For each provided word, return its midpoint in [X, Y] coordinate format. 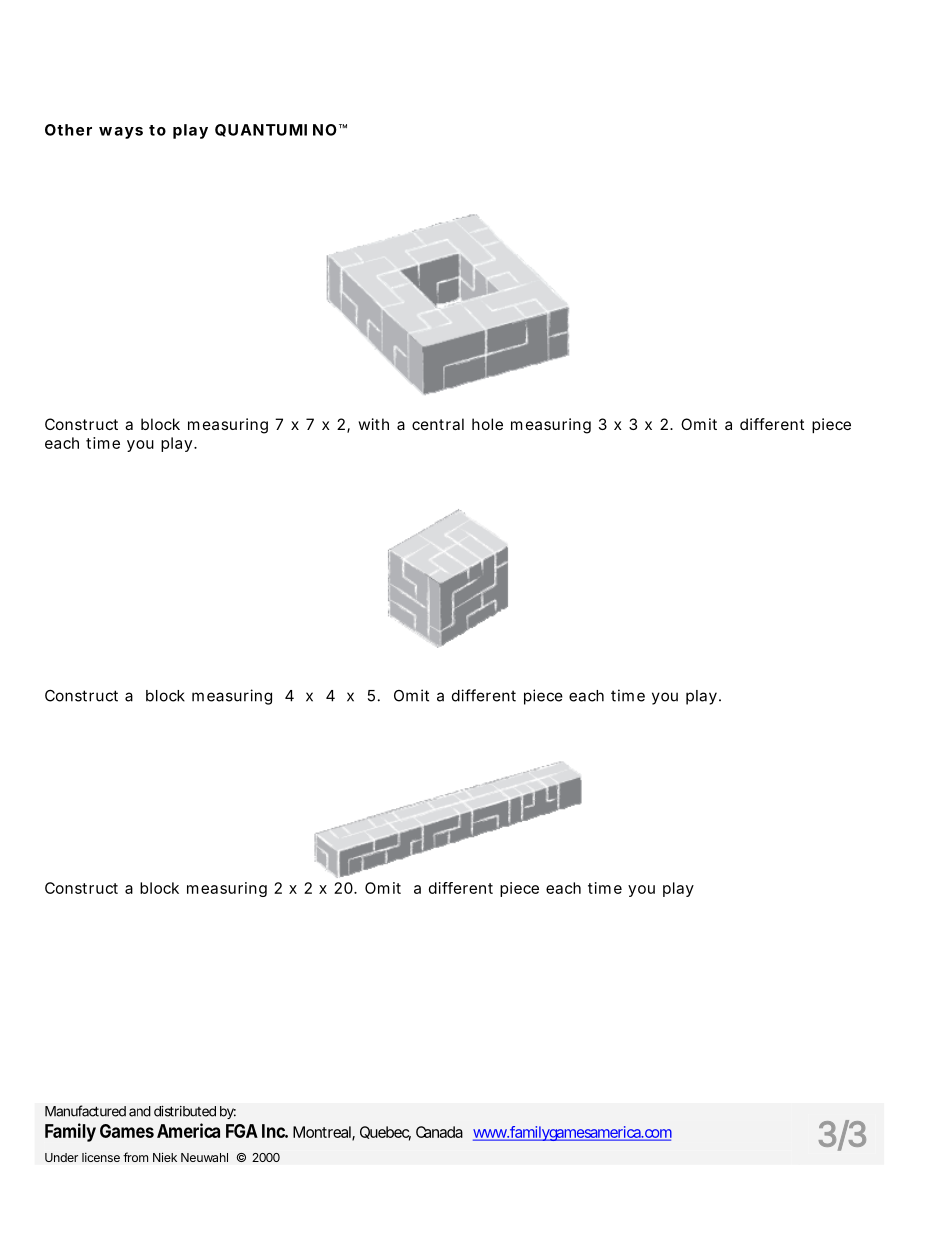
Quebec [385, 1133]
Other [68, 130]
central [438, 424]
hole [487, 424]
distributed [185, 1111]
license [101, 1157]
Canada [439, 1132]
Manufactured [85, 1111]
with [373, 424]
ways [121, 133]
